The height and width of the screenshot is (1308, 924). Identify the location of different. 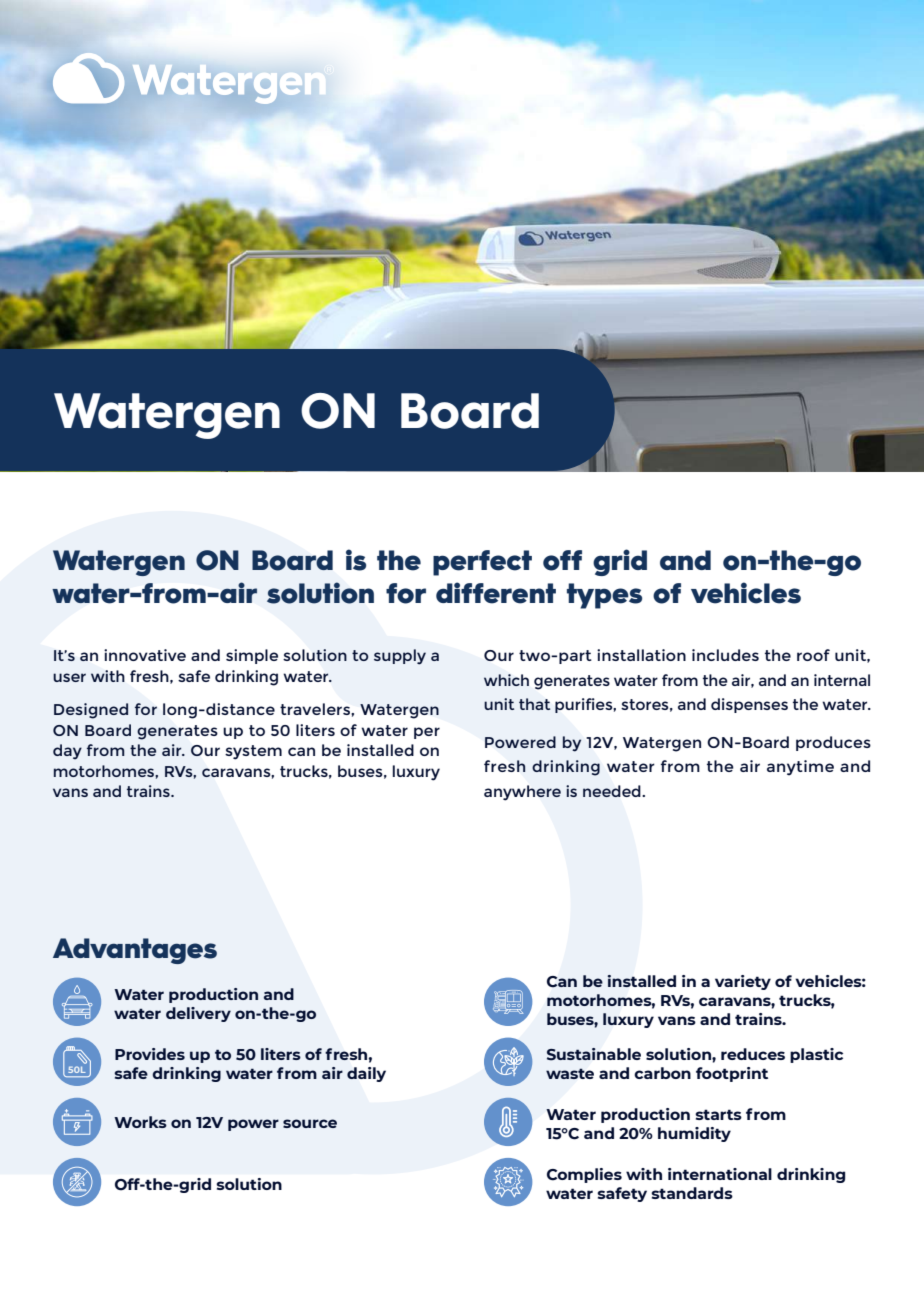
(496, 593).
